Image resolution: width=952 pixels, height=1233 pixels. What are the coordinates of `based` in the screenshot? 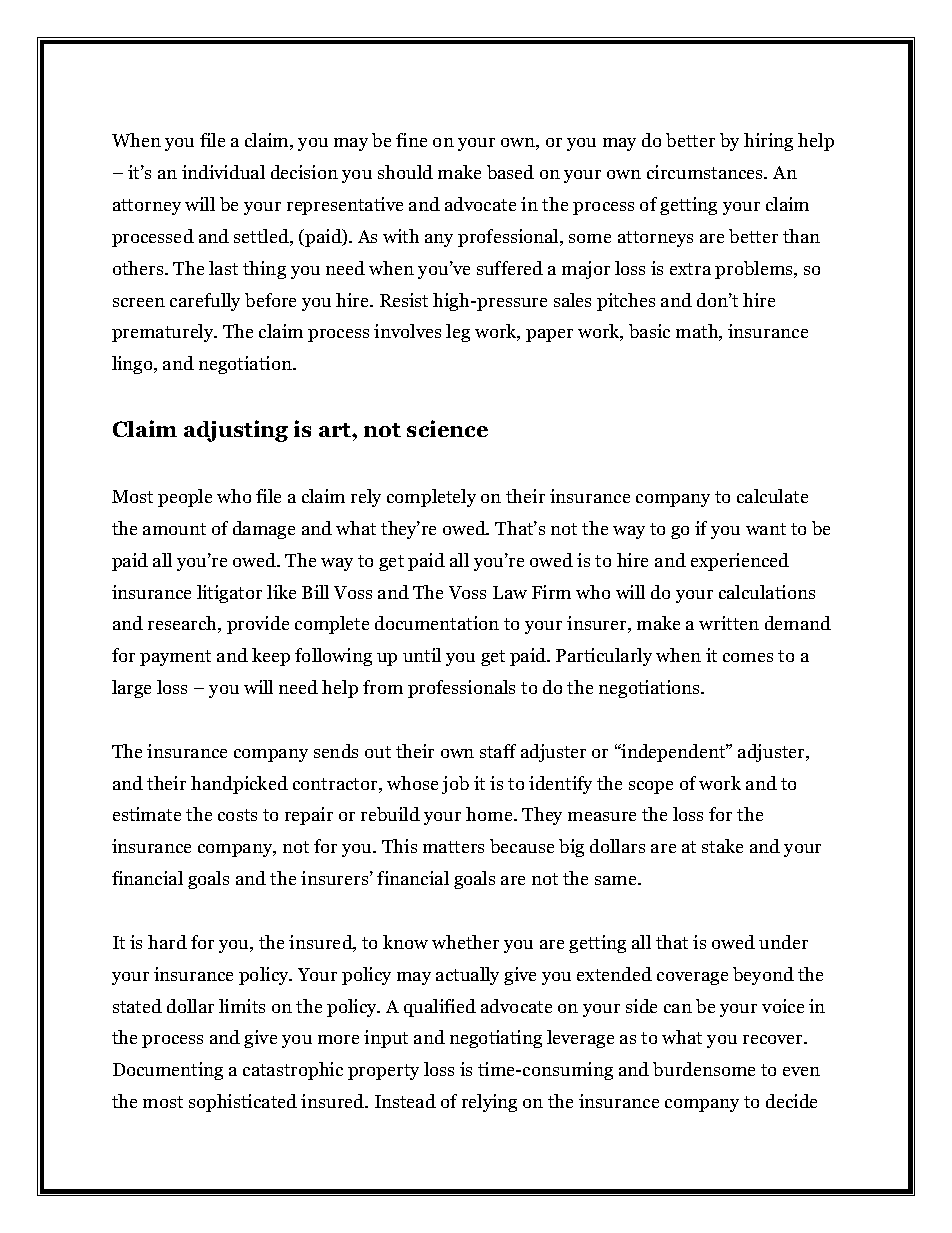 It's located at (510, 172).
